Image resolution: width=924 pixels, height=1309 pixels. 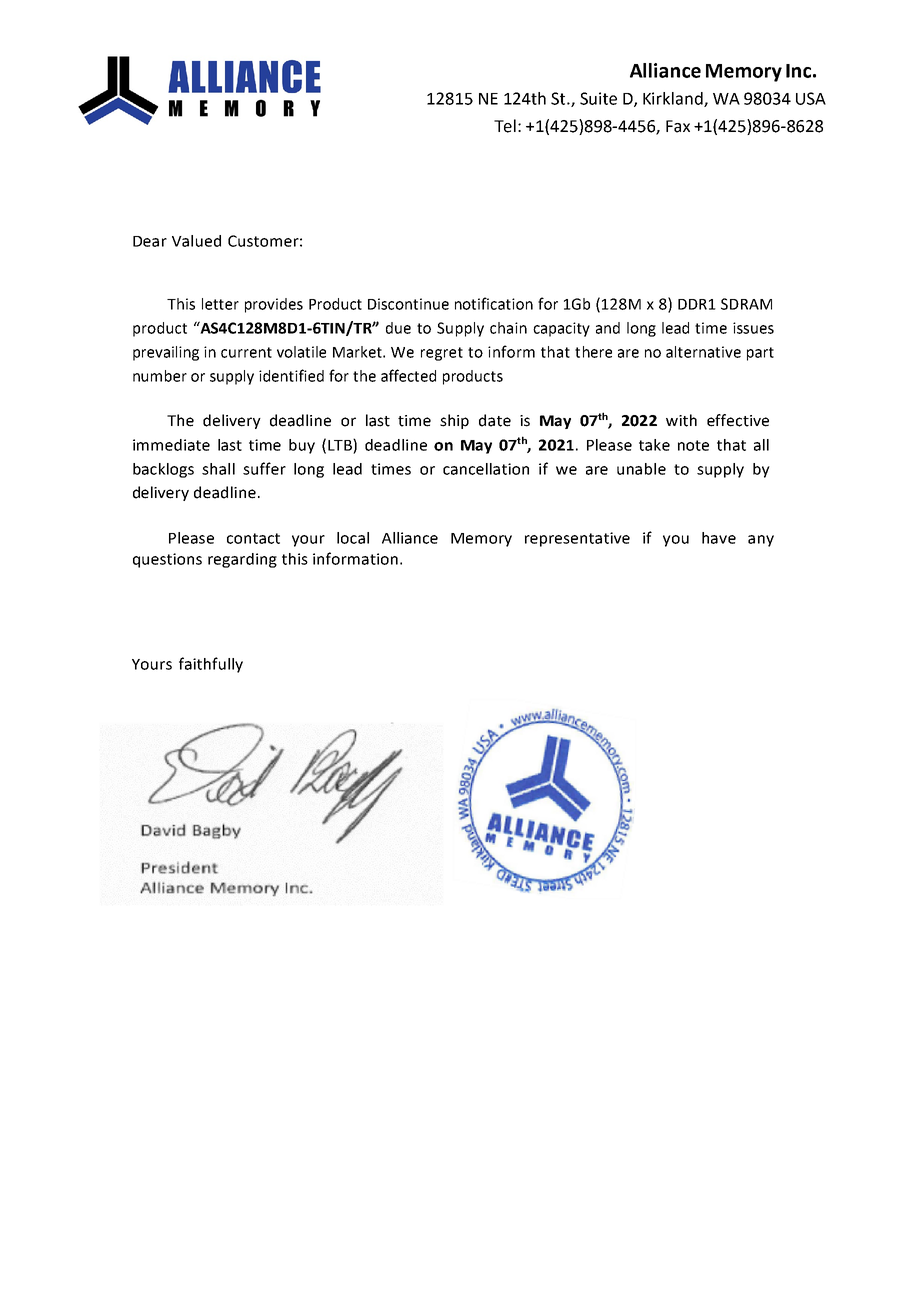 What do you see at coordinates (171, 445) in the screenshot?
I see `immediate` at bounding box center [171, 445].
